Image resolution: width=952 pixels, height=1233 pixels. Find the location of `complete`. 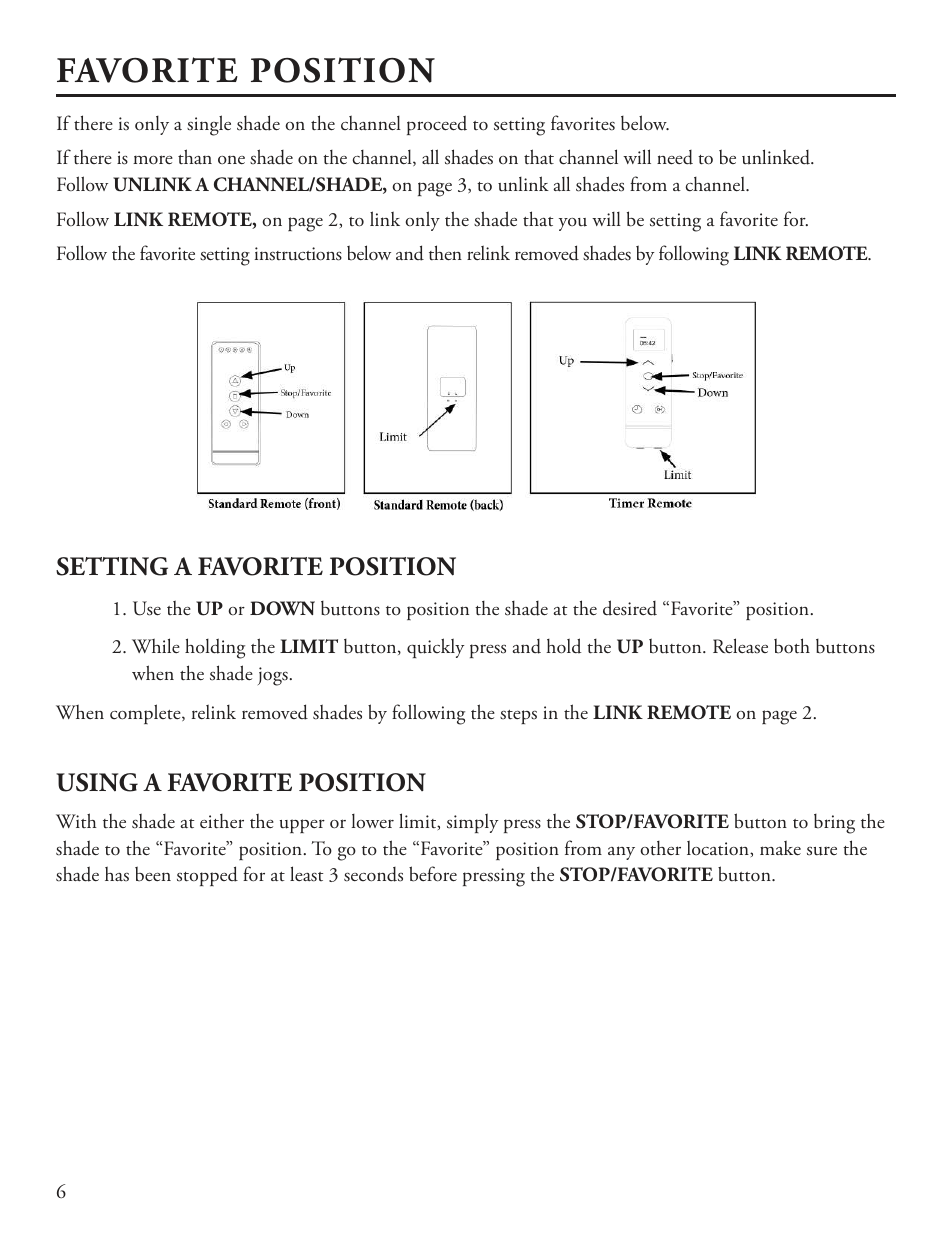

complete is located at coordinates (146, 714).
